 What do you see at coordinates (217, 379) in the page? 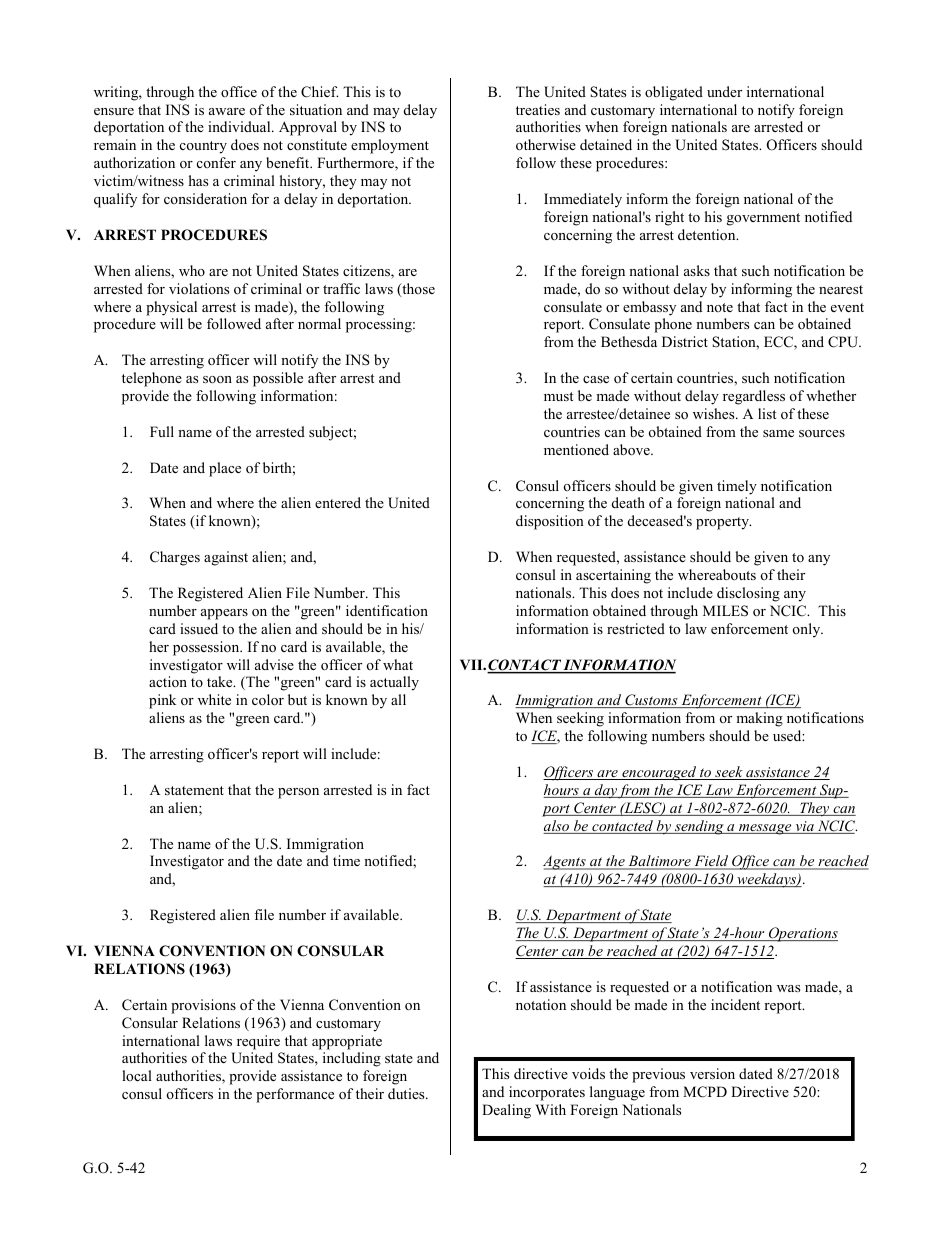
I see `soon` at bounding box center [217, 379].
